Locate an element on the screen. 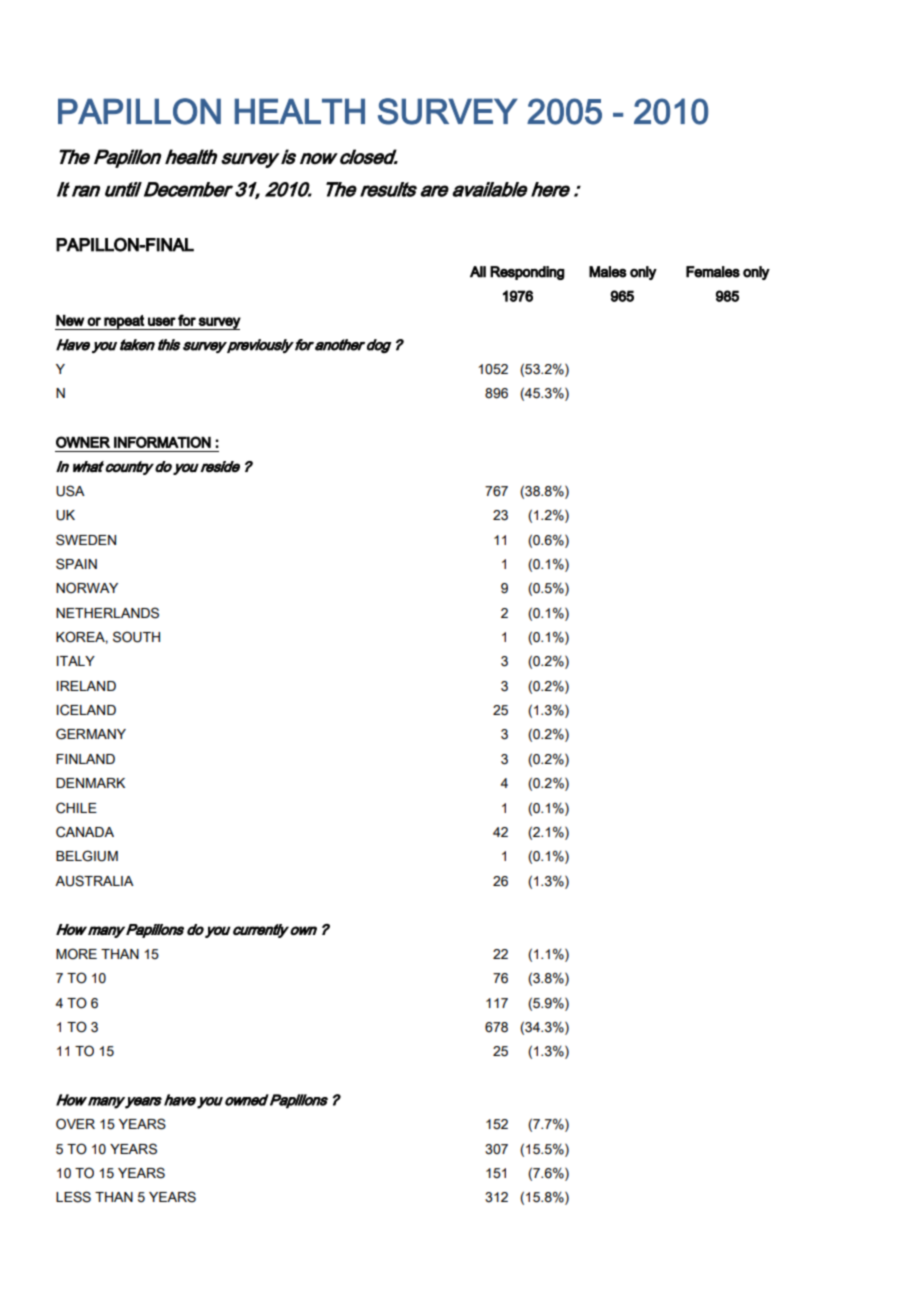  LESS is located at coordinates (73, 1197).
